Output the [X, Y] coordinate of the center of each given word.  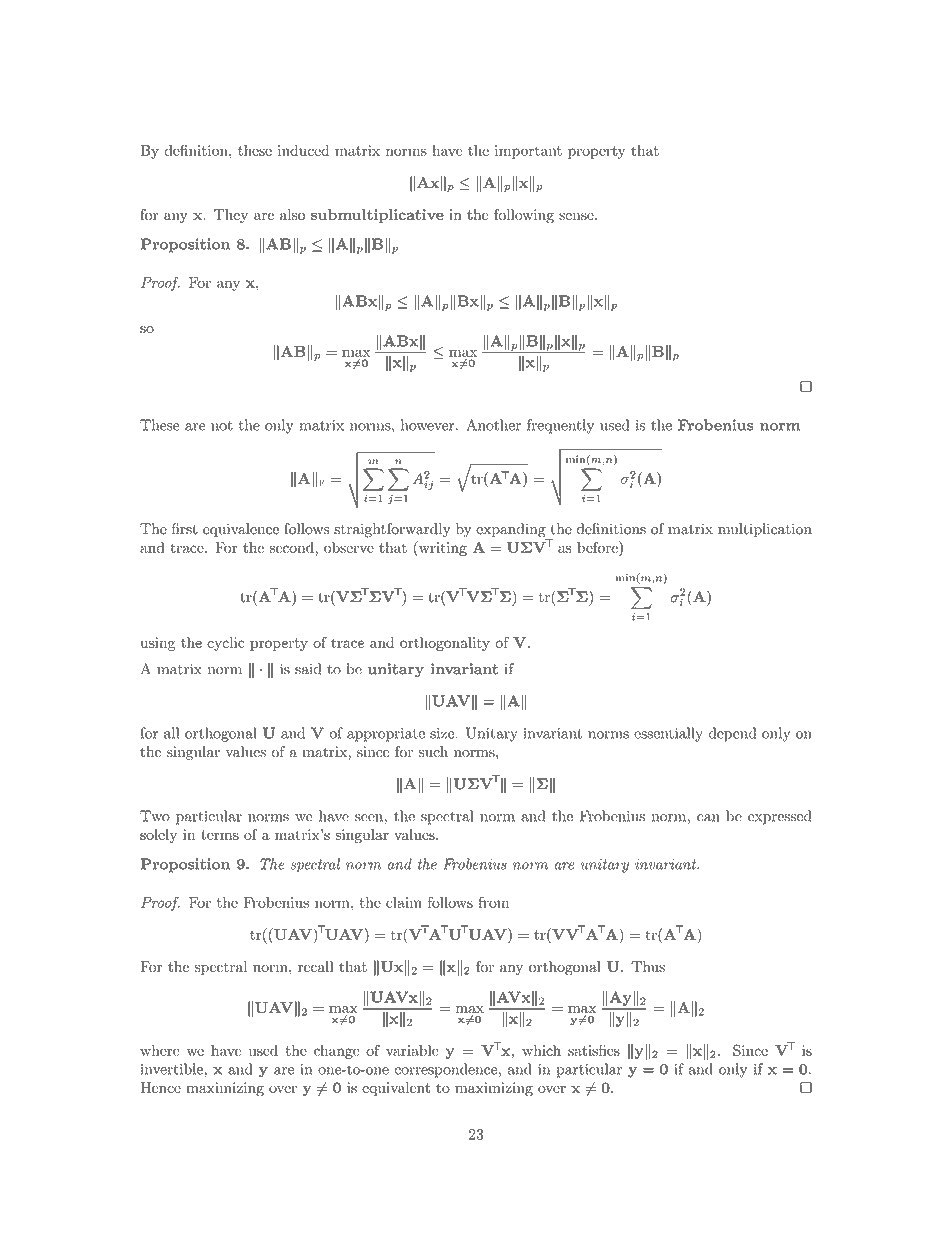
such [433, 751]
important [528, 152]
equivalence [241, 530]
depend [732, 734]
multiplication [765, 530]
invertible [172, 1069]
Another [493, 425]
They [231, 216]
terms [220, 835]
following [524, 216]
